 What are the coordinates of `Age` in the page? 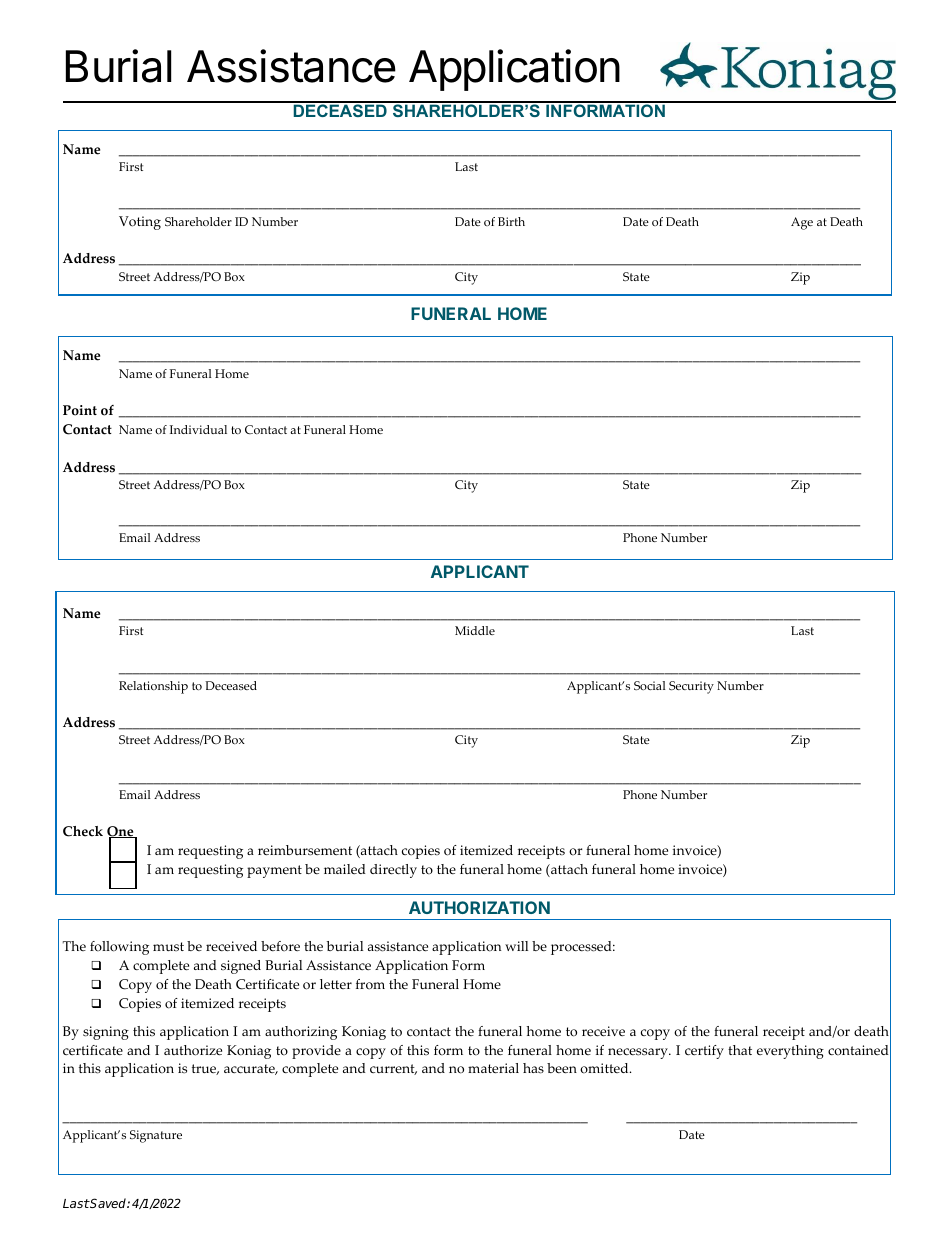 It's located at (802, 223).
